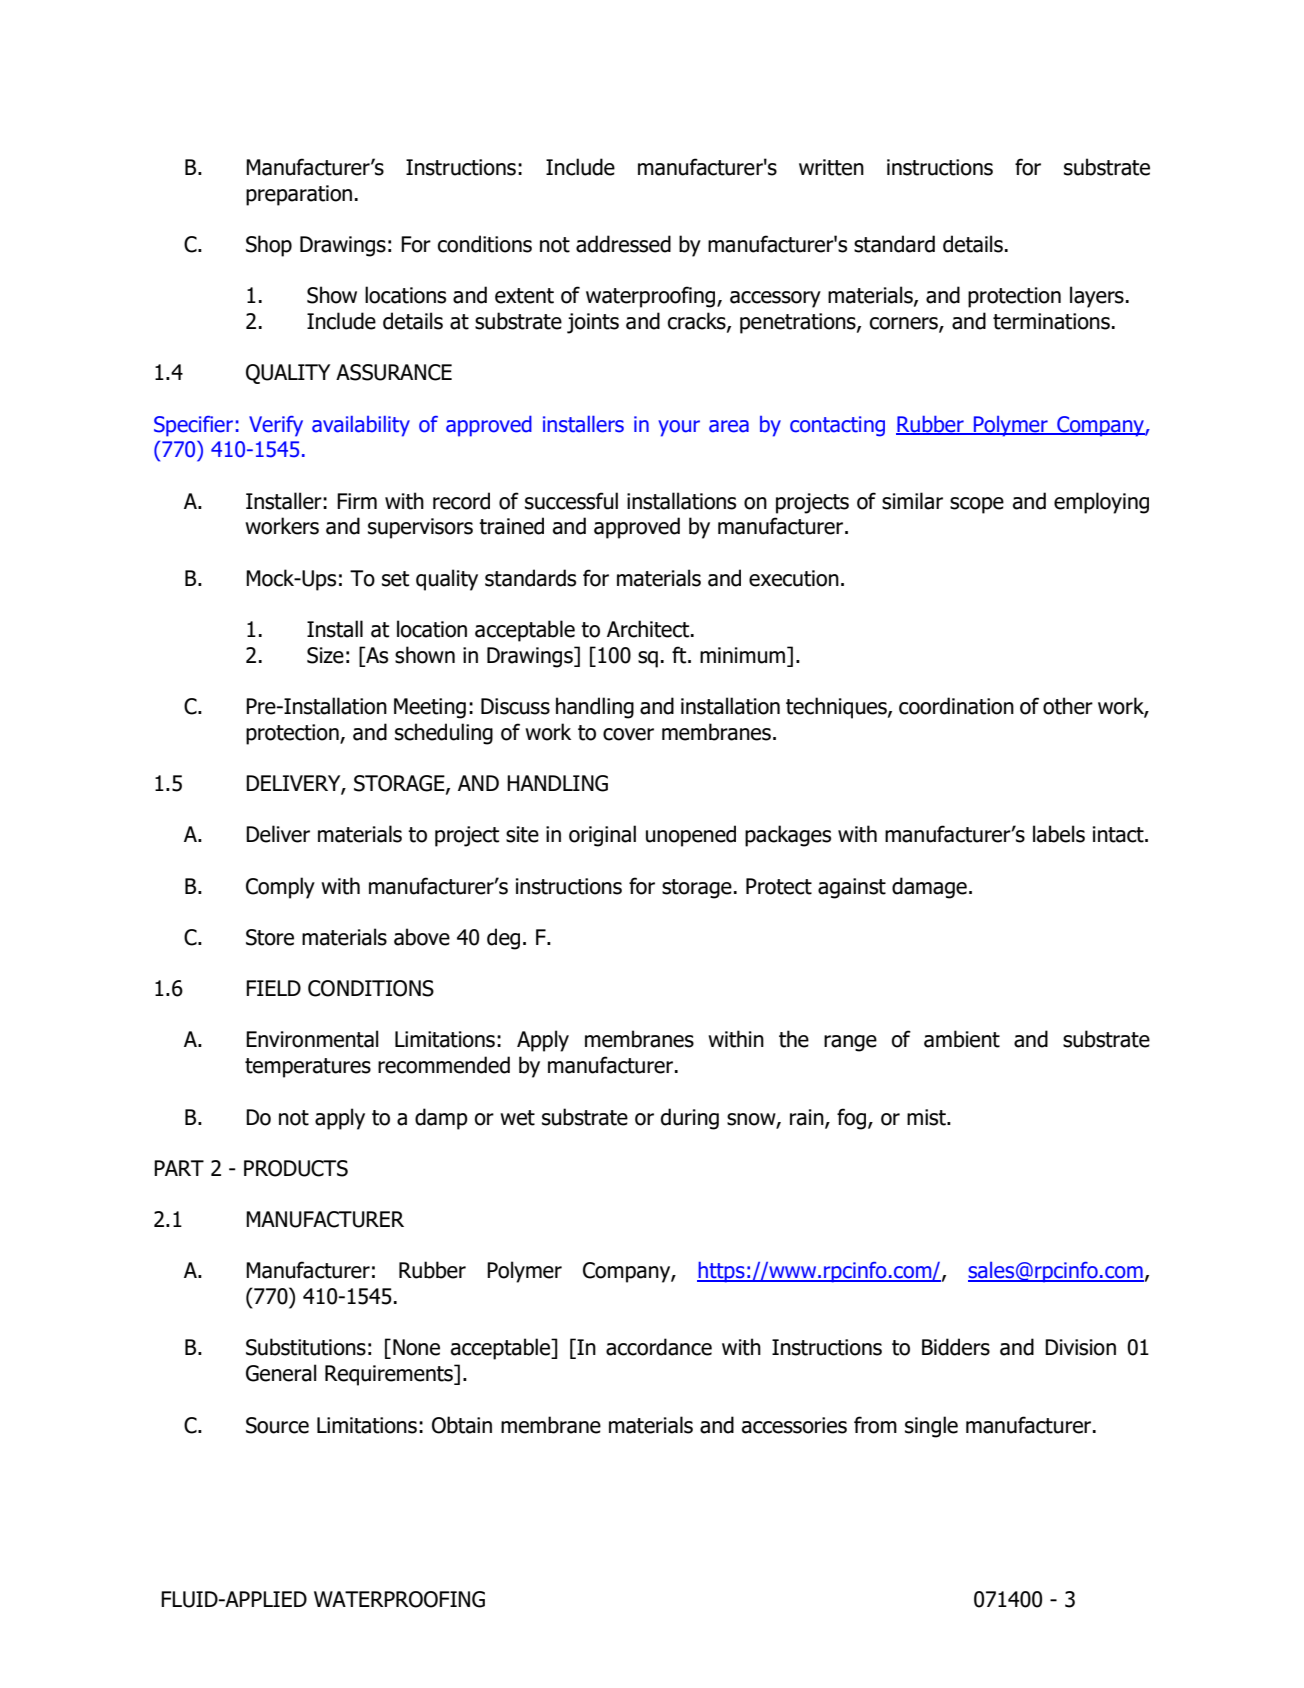 This screenshot has width=1304, height=1688. I want to click on FIELD, so click(273, 988).
